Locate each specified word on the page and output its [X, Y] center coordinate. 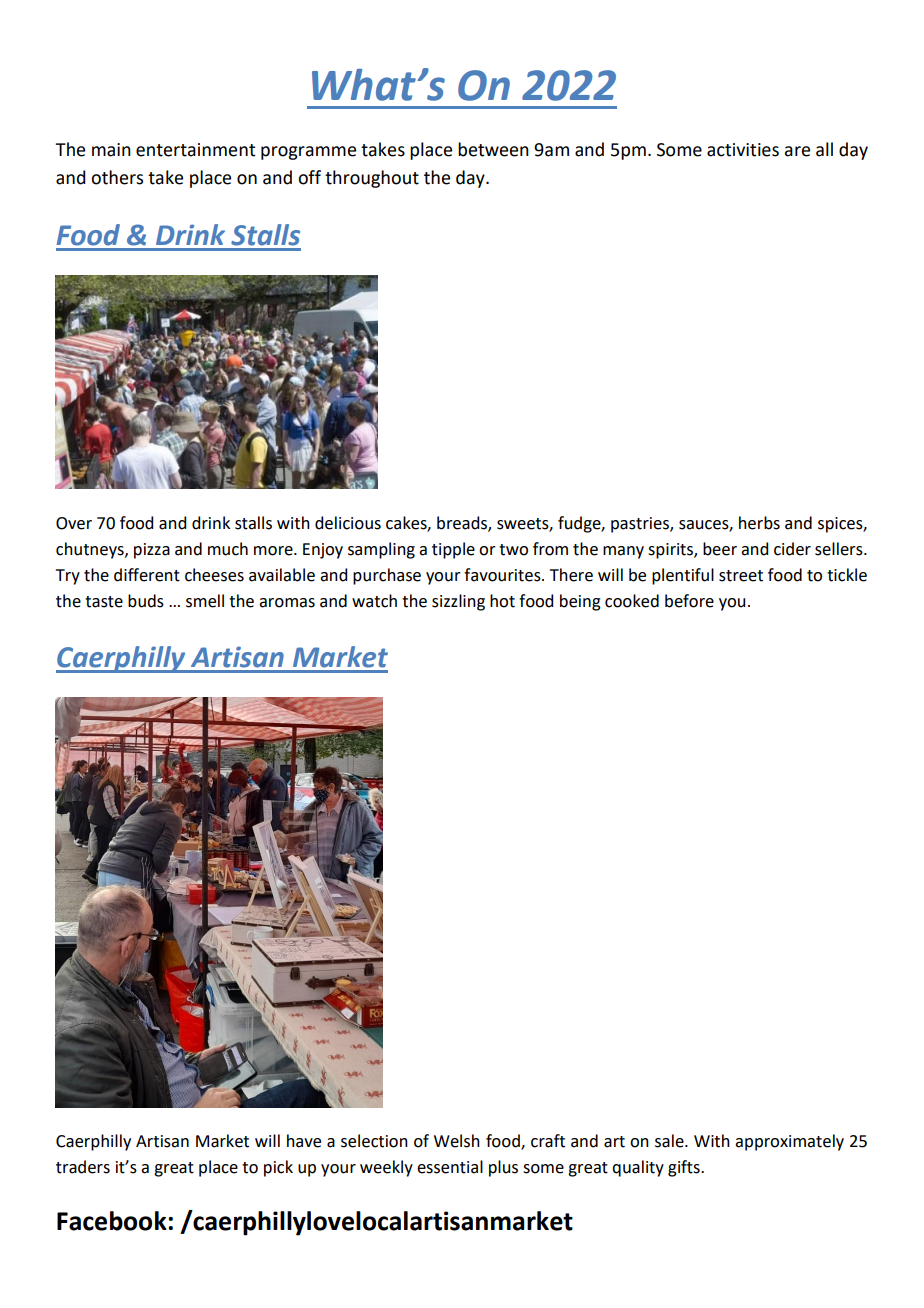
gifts [685, 1168]
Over [74, 523]
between [493, 149]
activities [743, 150]
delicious [348, 523]
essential [450, 1167]
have [304, 1141]
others [117, 177]
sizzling [458, 602]
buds [146, 601]
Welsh [457, 1141]
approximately [789, 1142]
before [689, 601]
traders [83, 1167]
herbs [759, 523]
